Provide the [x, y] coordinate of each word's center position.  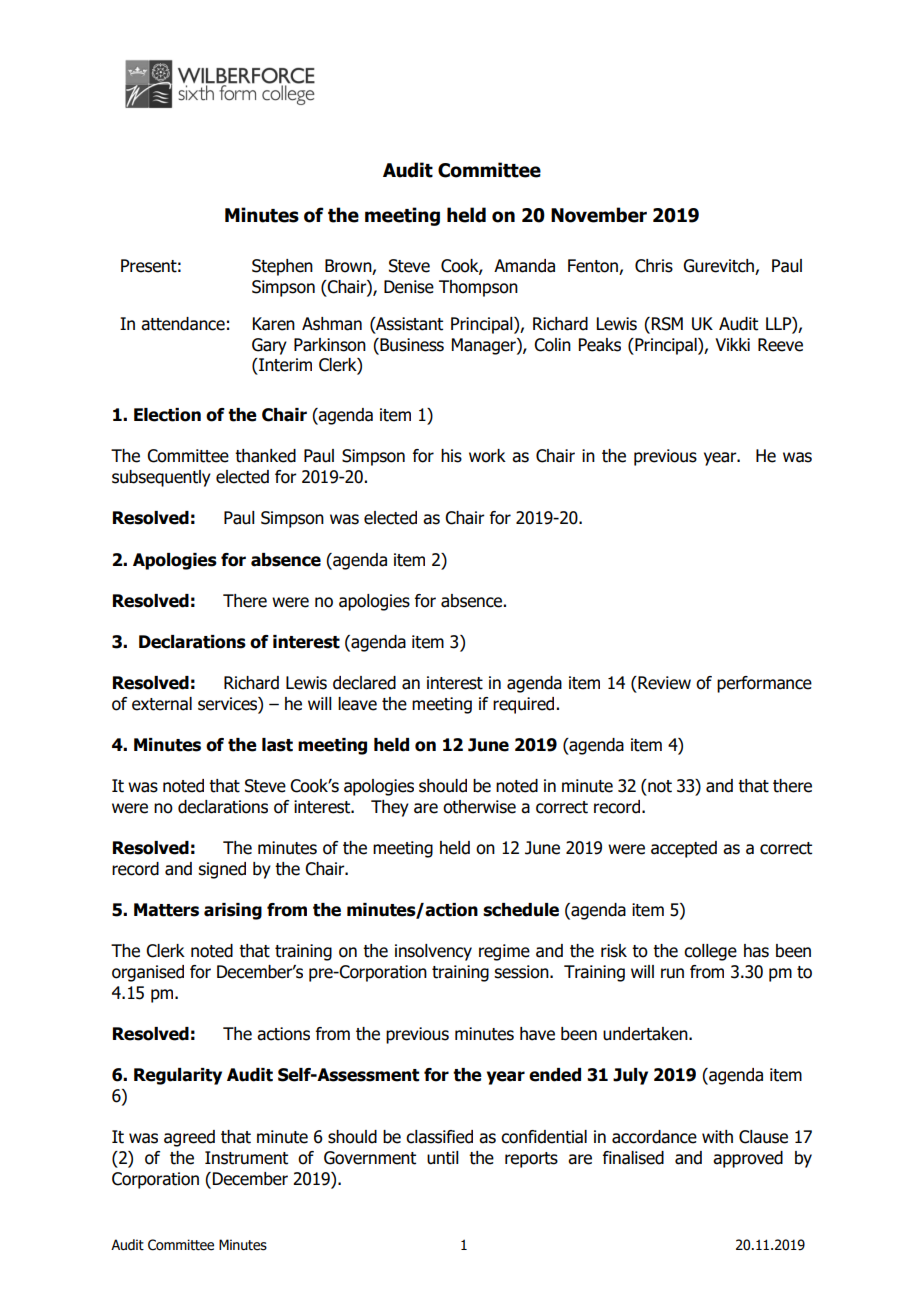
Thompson [478, 288]
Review [663, 683]
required [523, 705]
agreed [189, 1138]
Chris [654, 266]
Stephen [282, 267]
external [162, 704]
